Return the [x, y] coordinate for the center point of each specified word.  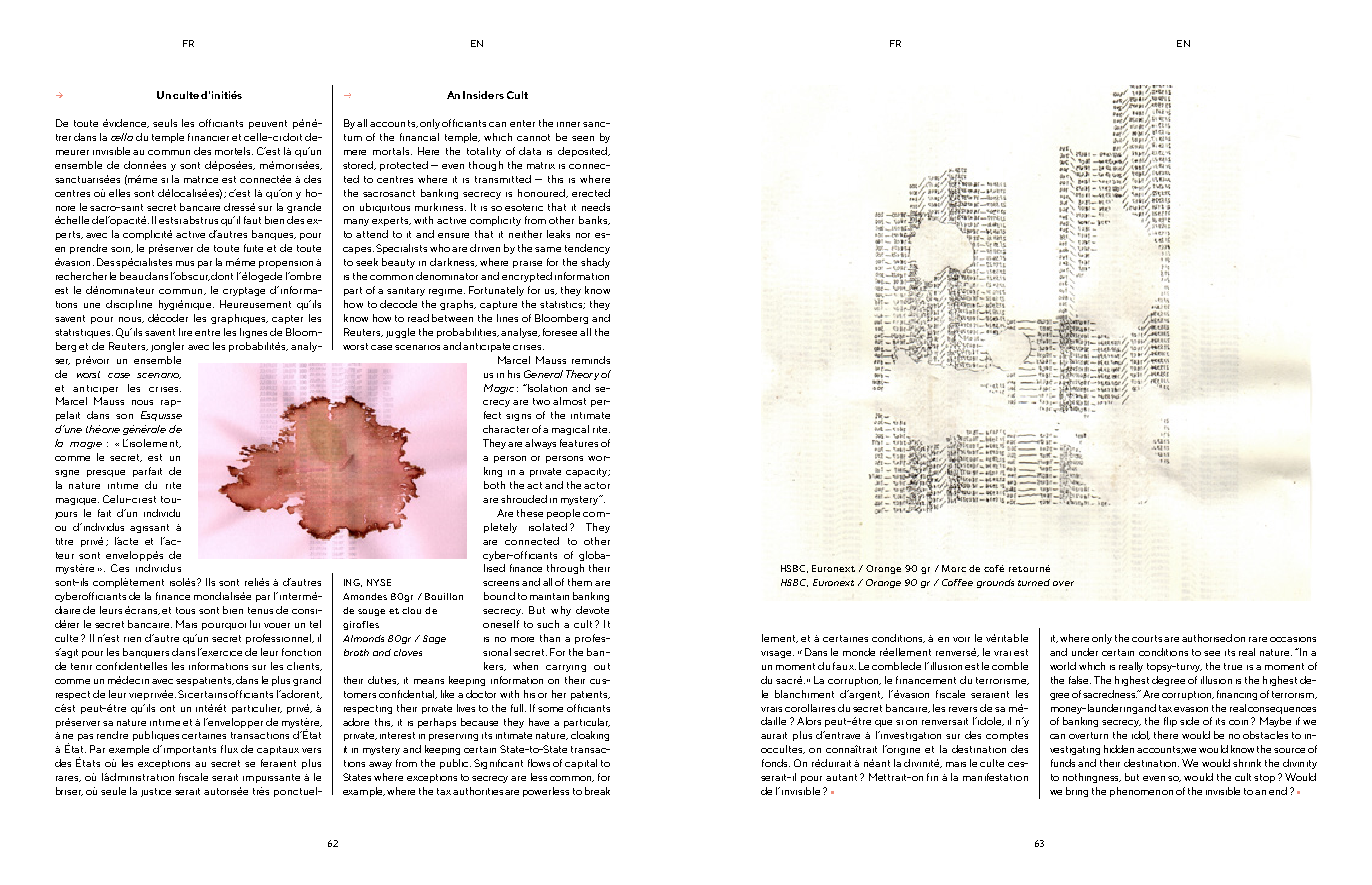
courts [1147, 638]
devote [592, 610]
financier [208, 137]
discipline [129, 305]
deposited [584, 152]
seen [583, 138]
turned [1034, 582]
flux [229, 749]
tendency [587, 249]
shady [595, 263]
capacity [588, 472]
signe [67, 473]
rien [132, 639]
